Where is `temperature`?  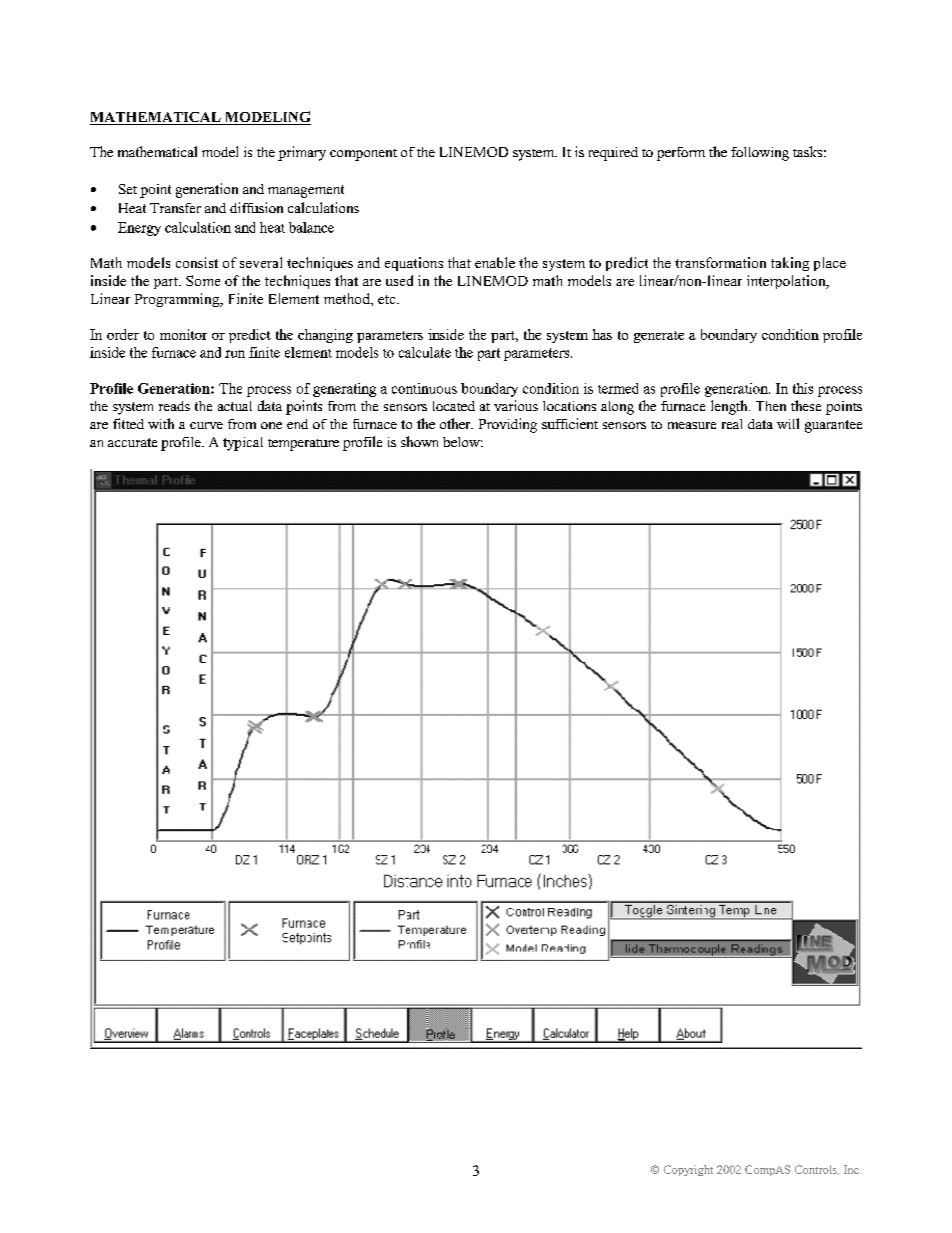
temperature is located at coordinates (303, 445).
